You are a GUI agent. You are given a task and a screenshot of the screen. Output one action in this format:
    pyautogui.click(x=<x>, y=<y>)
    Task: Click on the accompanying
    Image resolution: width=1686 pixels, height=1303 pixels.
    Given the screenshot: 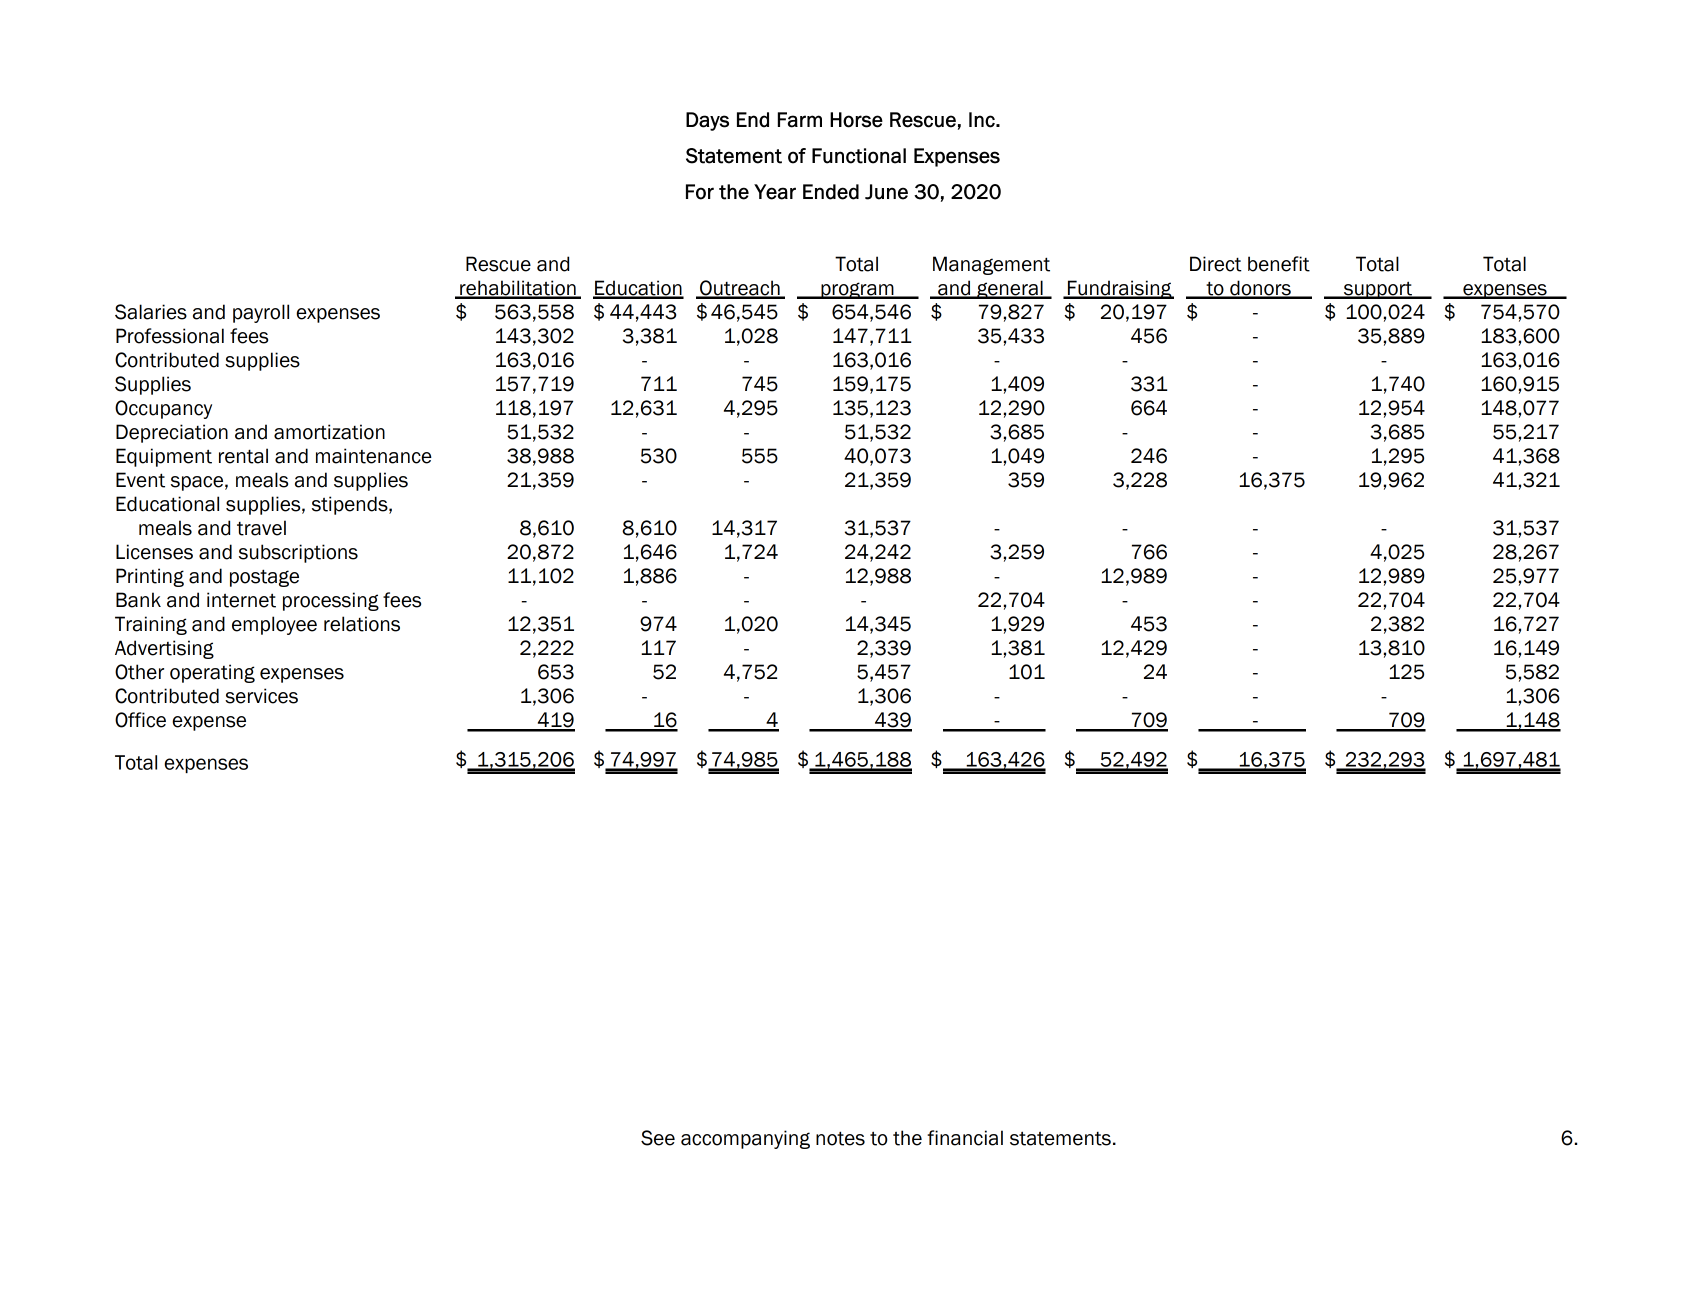 What is the action you would take?
    pyautogui.click(x=745, y=1139)
